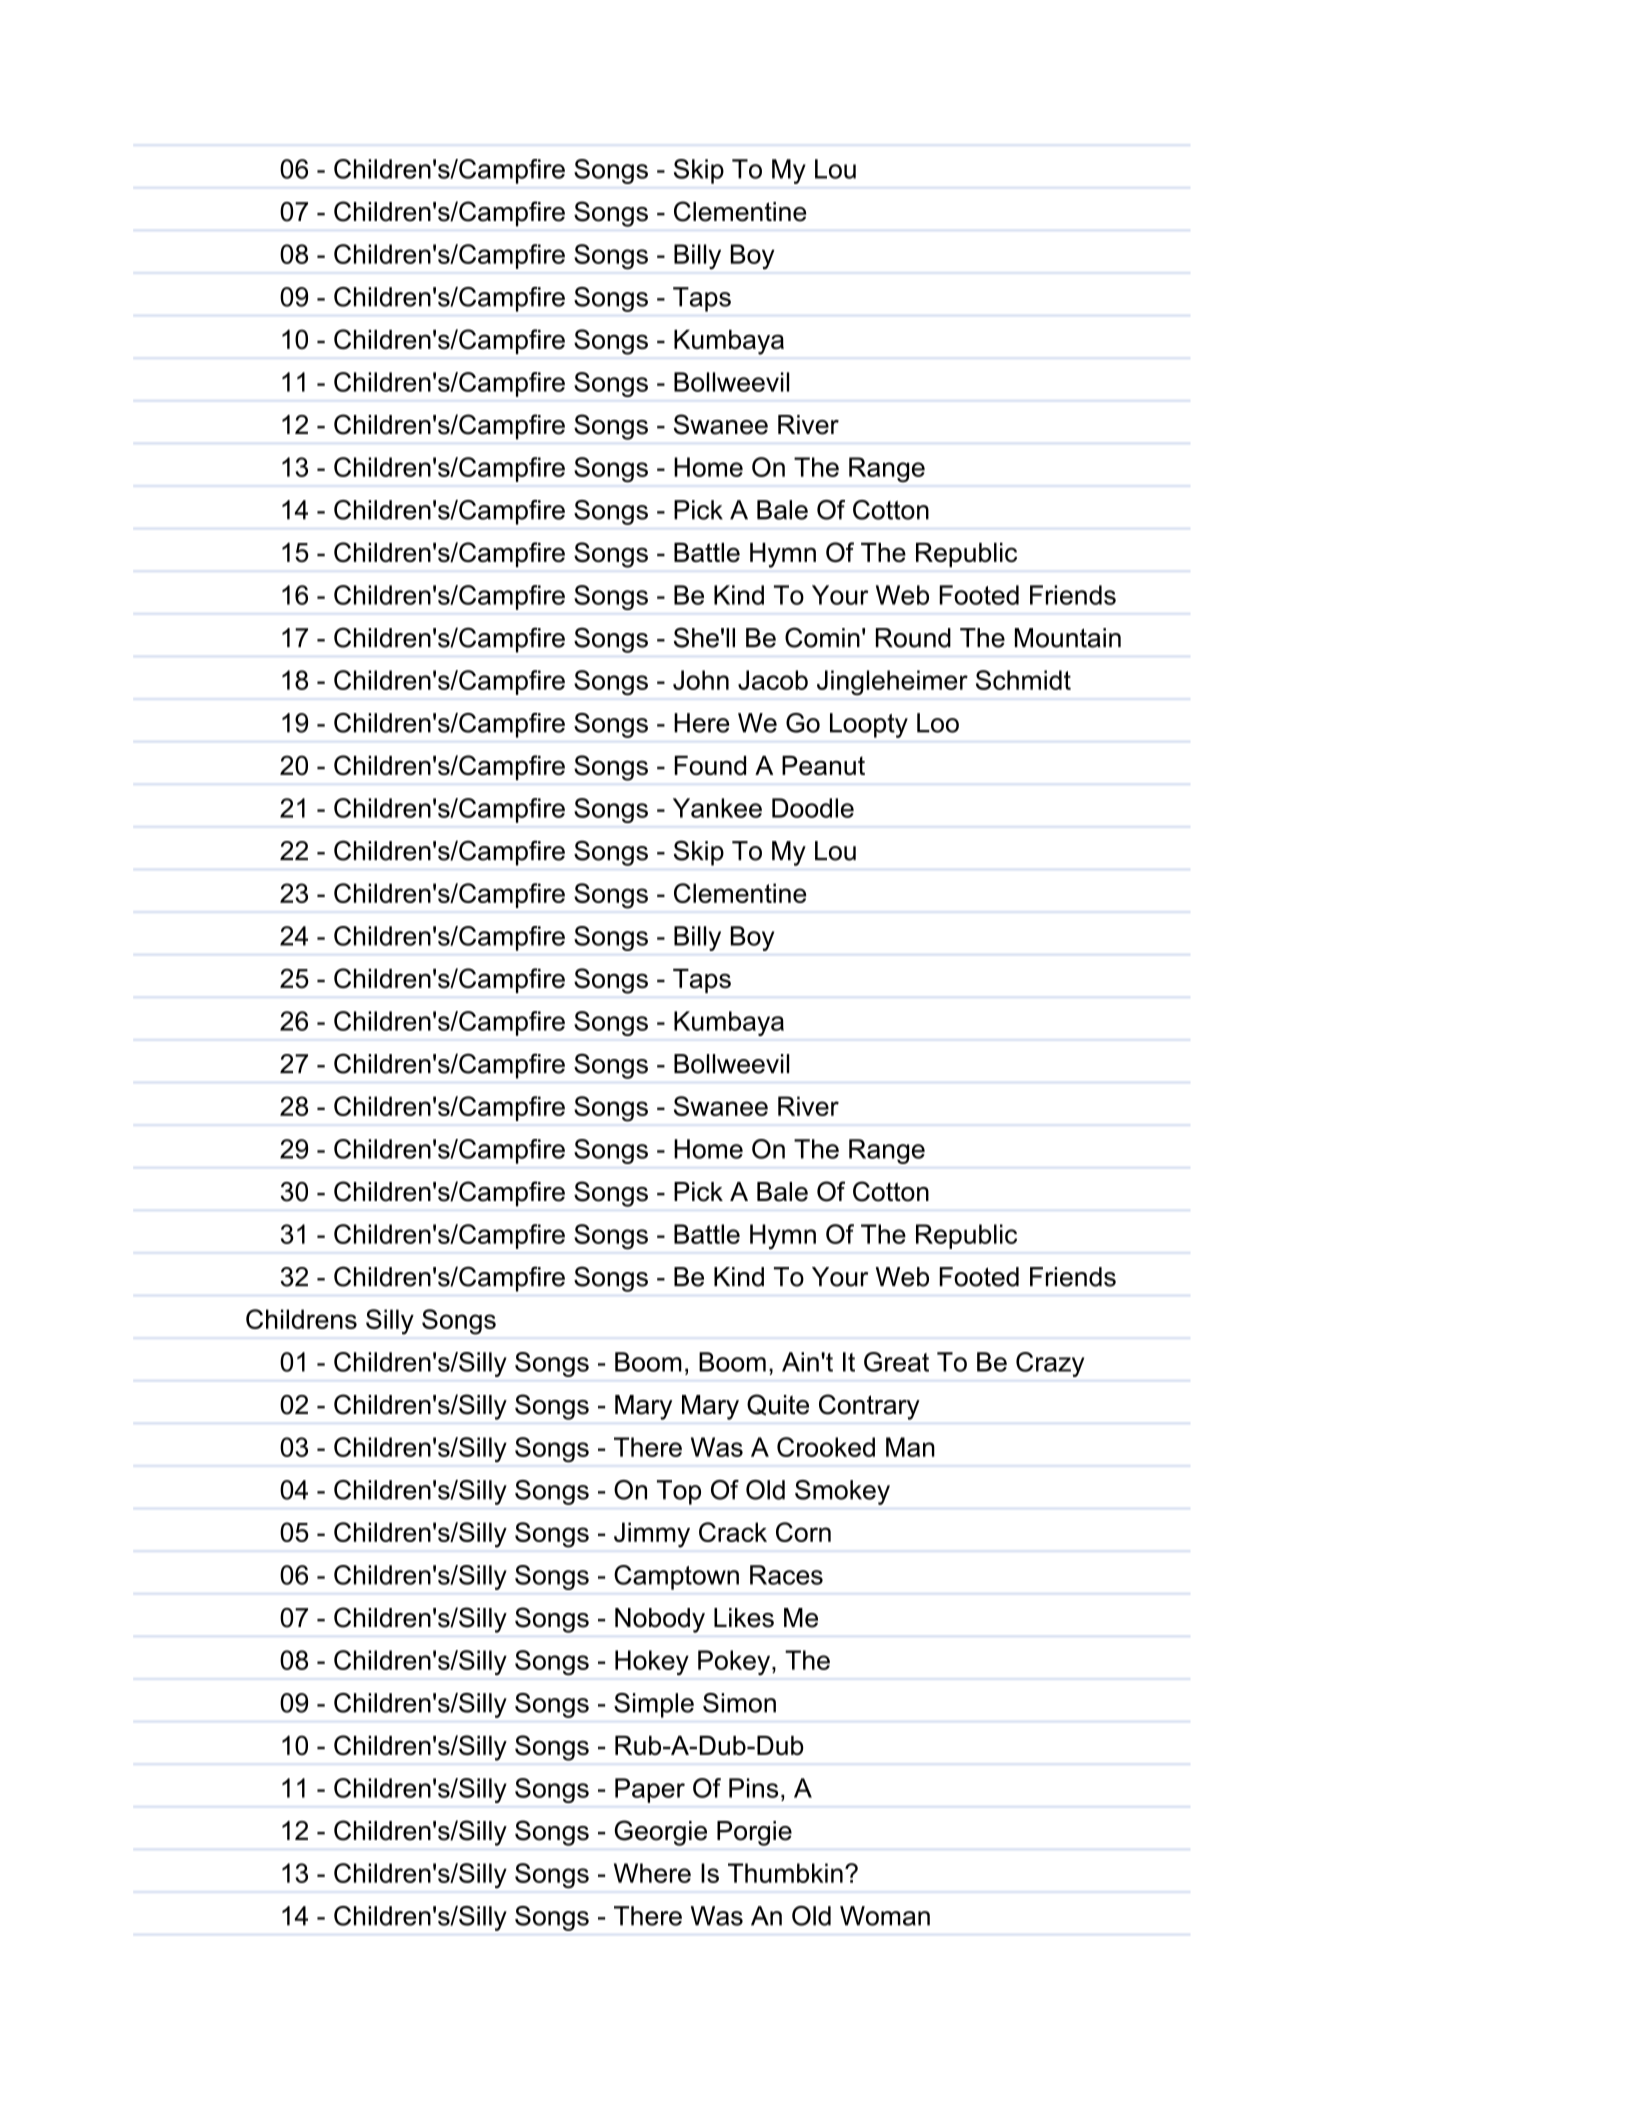  What do you see at coordinates (661, 1833) in the document?
I see `Georgie` at bounding box center [661, 1833].
